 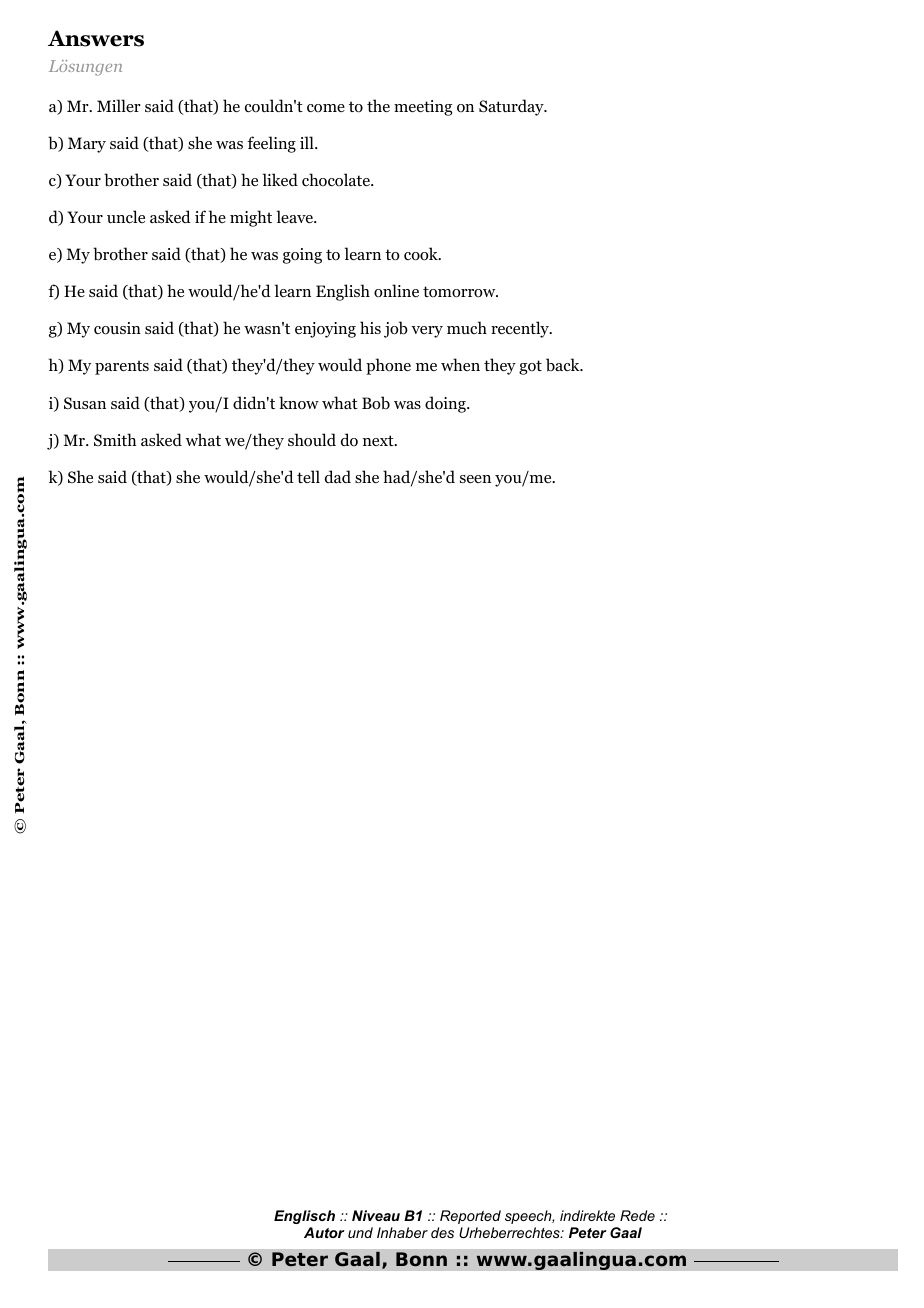 What do you see at coordinates (564, 365) in the image?
I see `back` at bounding box center [564, 365].
